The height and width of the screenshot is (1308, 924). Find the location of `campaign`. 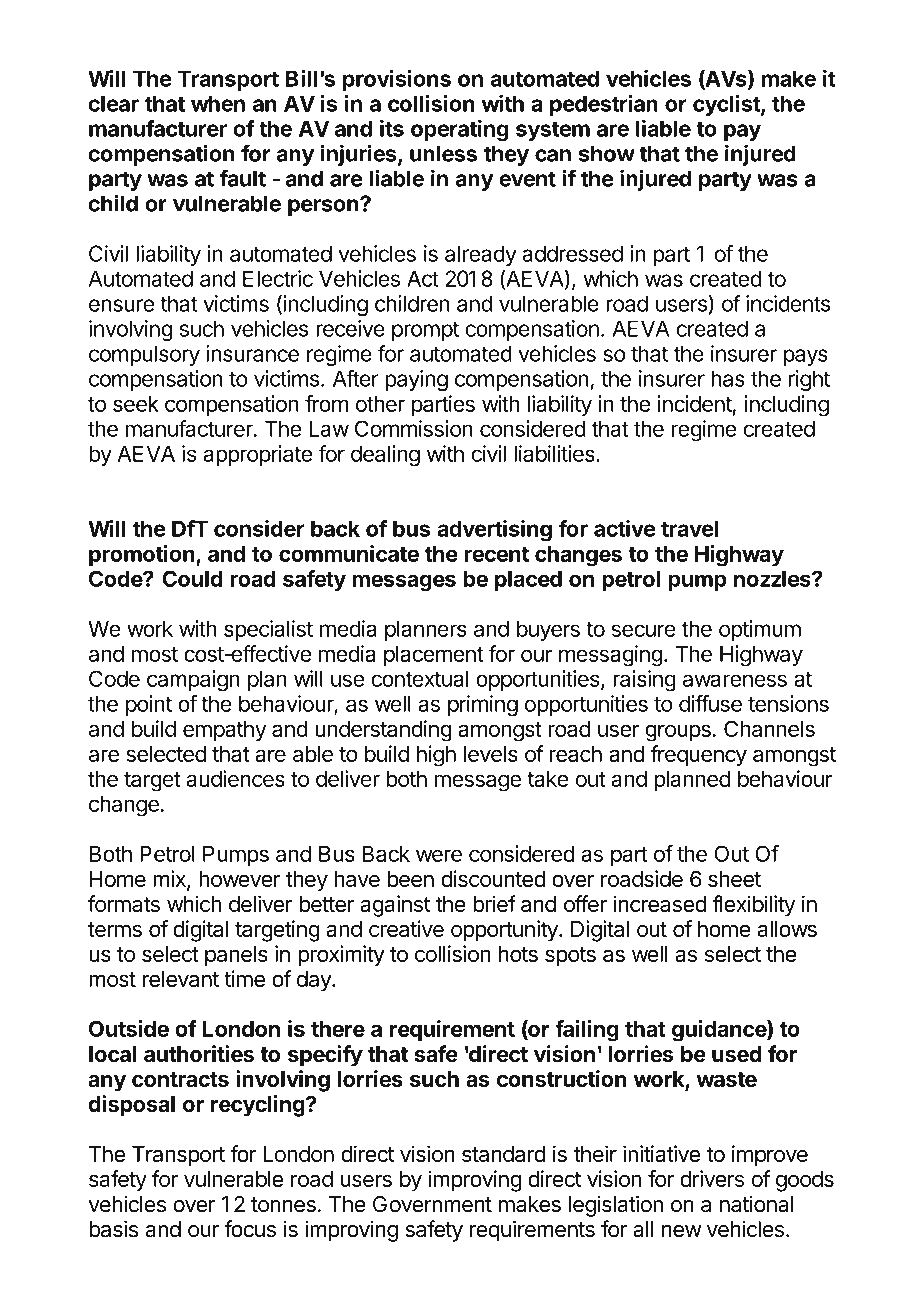

campaign is located at coordinates (193, 681).
